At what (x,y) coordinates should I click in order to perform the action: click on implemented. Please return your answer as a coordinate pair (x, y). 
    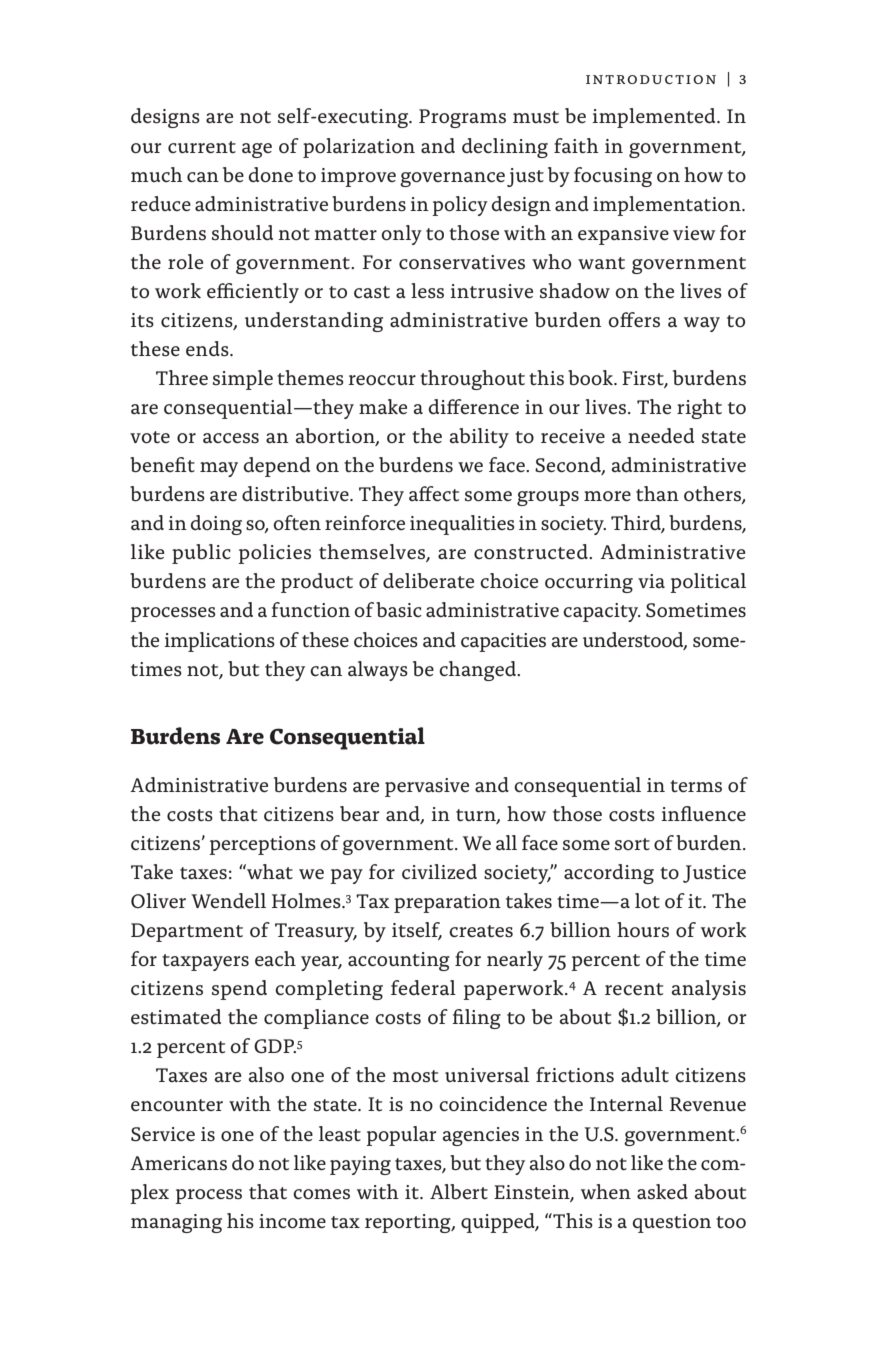
    Looking at the image, I should click on (655, 118).
